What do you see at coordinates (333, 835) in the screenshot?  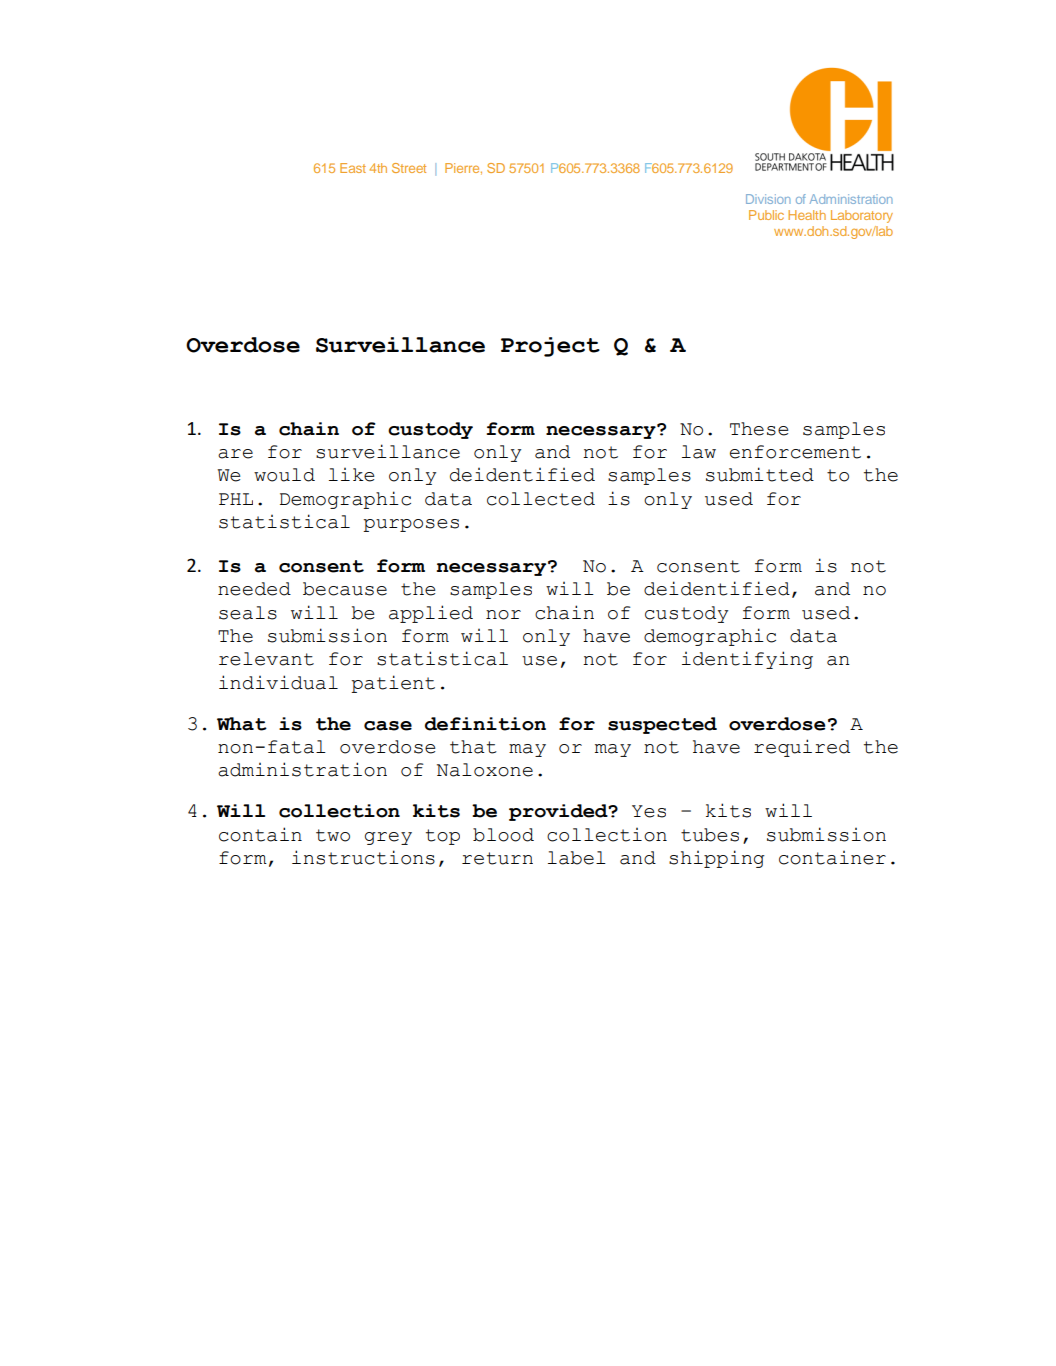 I see `two` at bounding box center [333, 835].
